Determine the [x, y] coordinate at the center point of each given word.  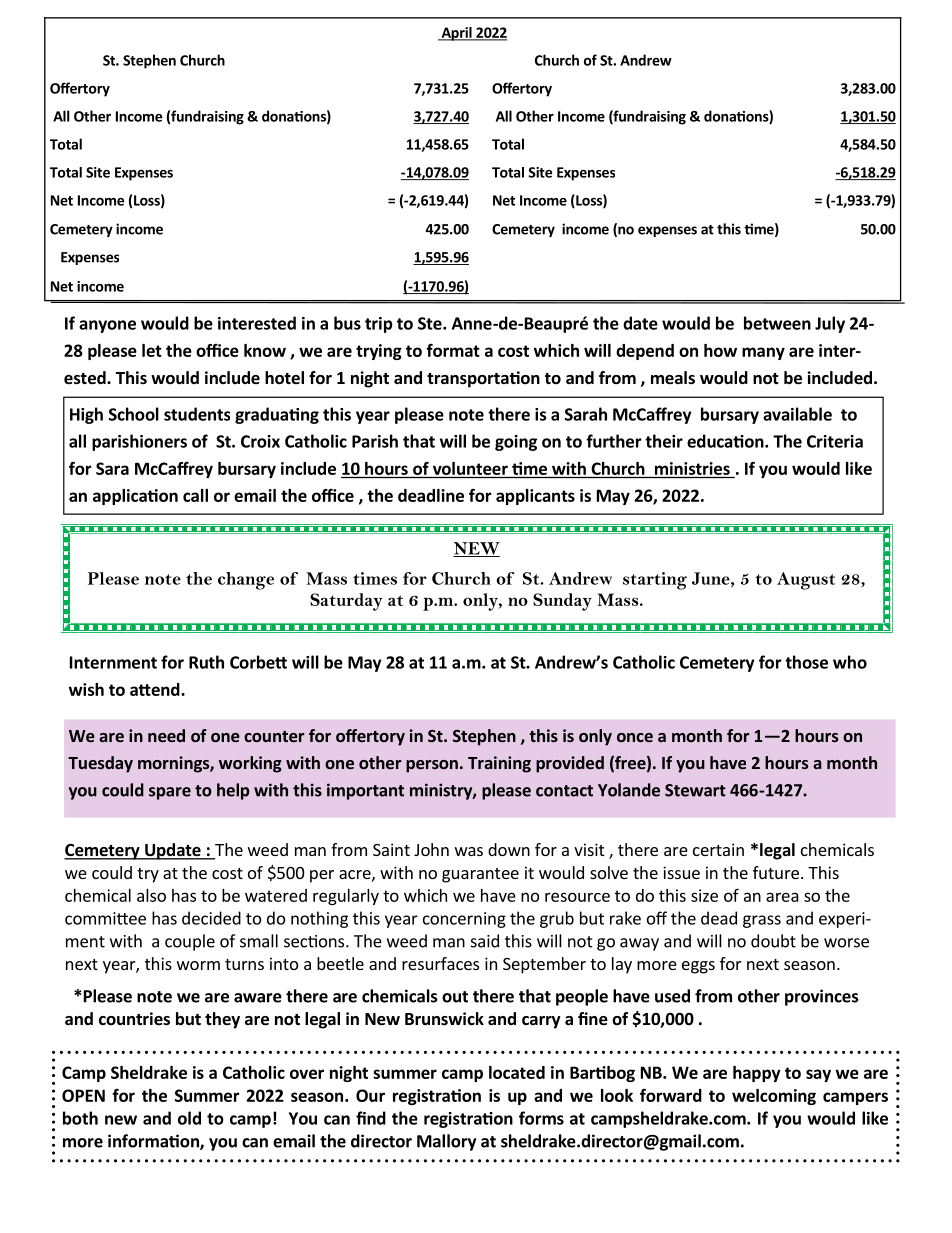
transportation [483, 379]
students [197, 414]
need [166, 735]
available [797, 414]
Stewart [695, 790]
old [189, 1118]
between [777, 323]
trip [379, 325]
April [456, 34]
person [432, 766]
